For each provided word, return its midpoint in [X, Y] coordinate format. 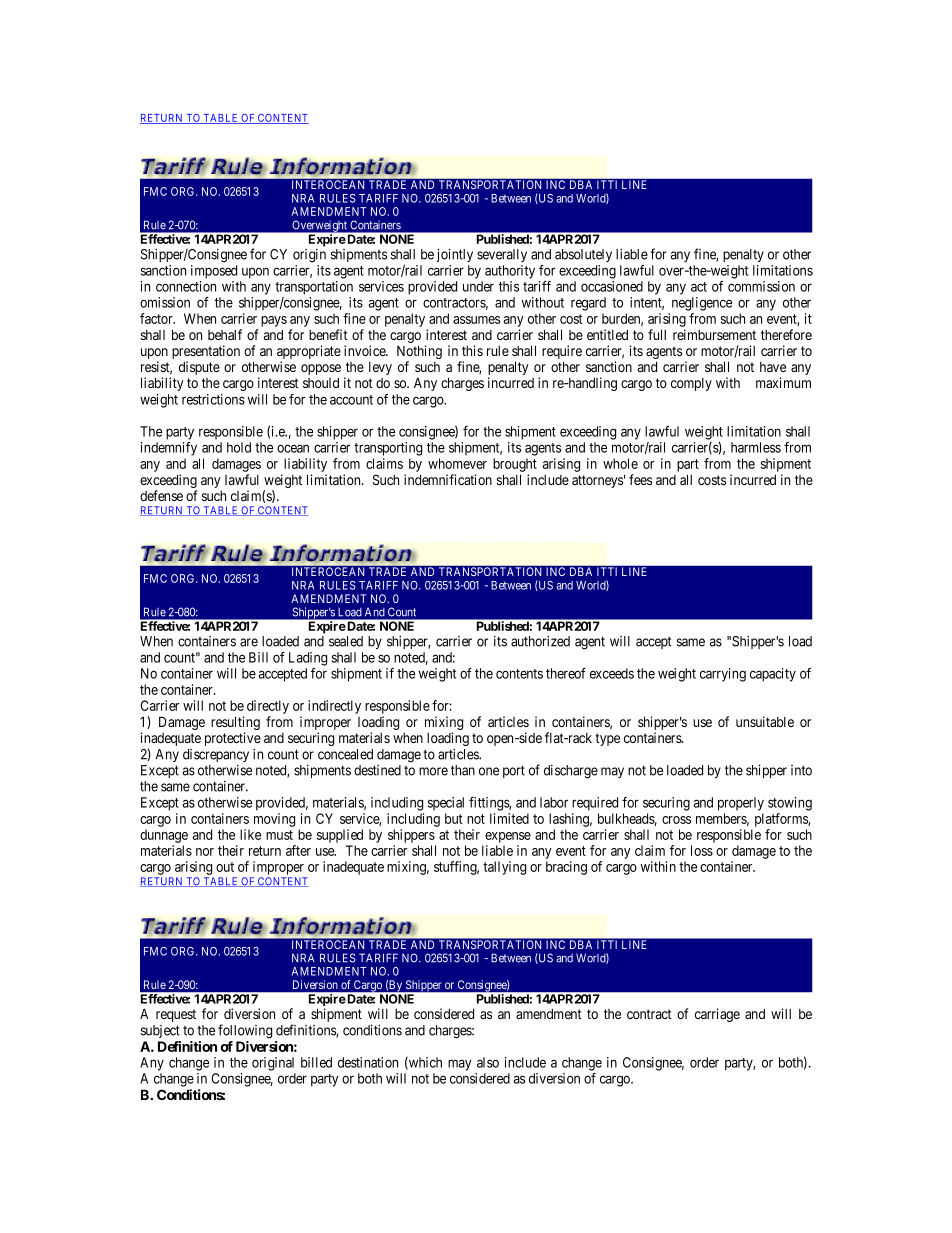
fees [640, 479]
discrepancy [216, 755]
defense [161, 495]
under [478, 286]
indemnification [448, 479]
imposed [214, 272]
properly [741, 804]
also [488, 1062]
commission [761, 286]
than [463, 770]
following [245, 1031]
